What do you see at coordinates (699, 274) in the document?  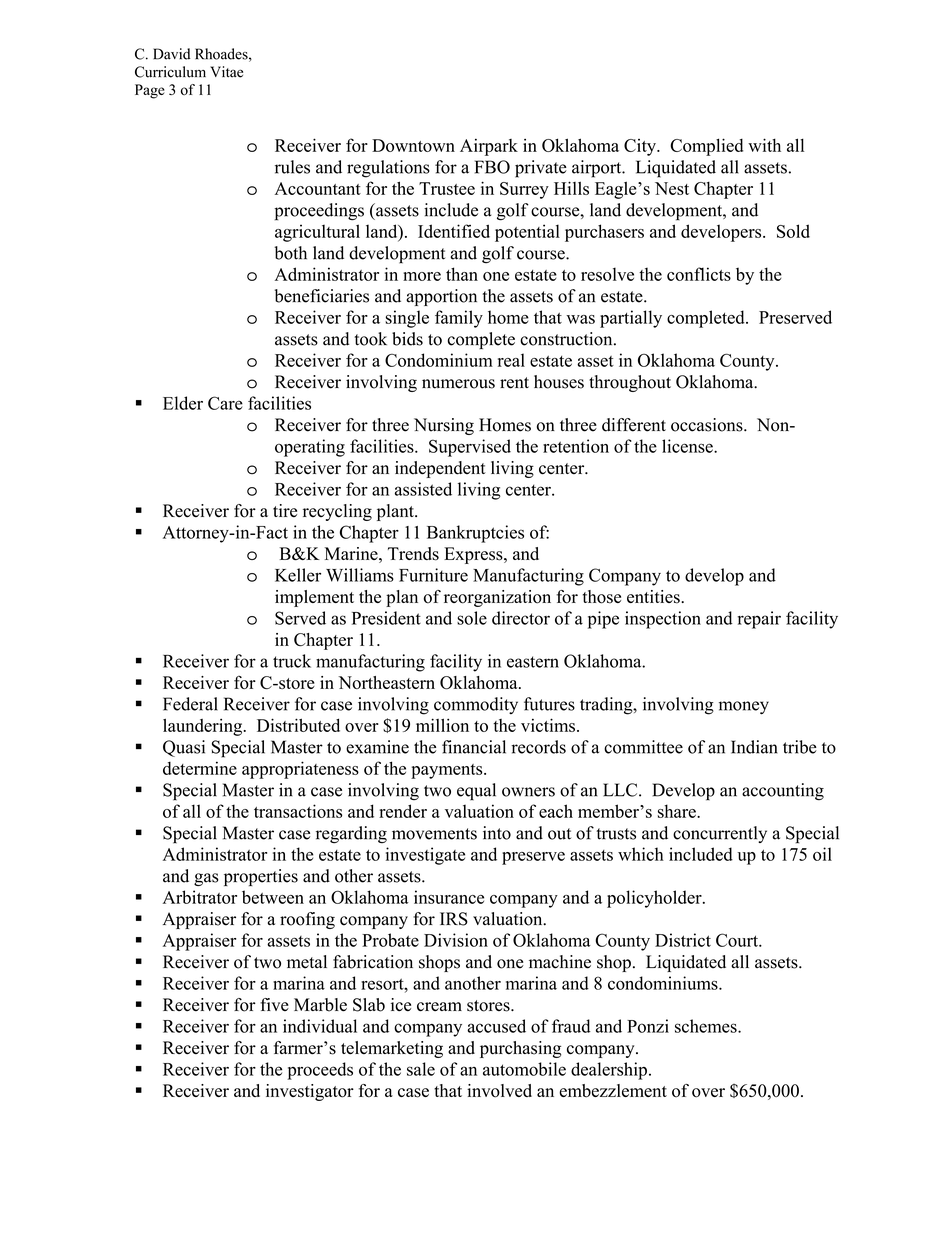 I see `conflicts` at bounding box center [699, 274].
